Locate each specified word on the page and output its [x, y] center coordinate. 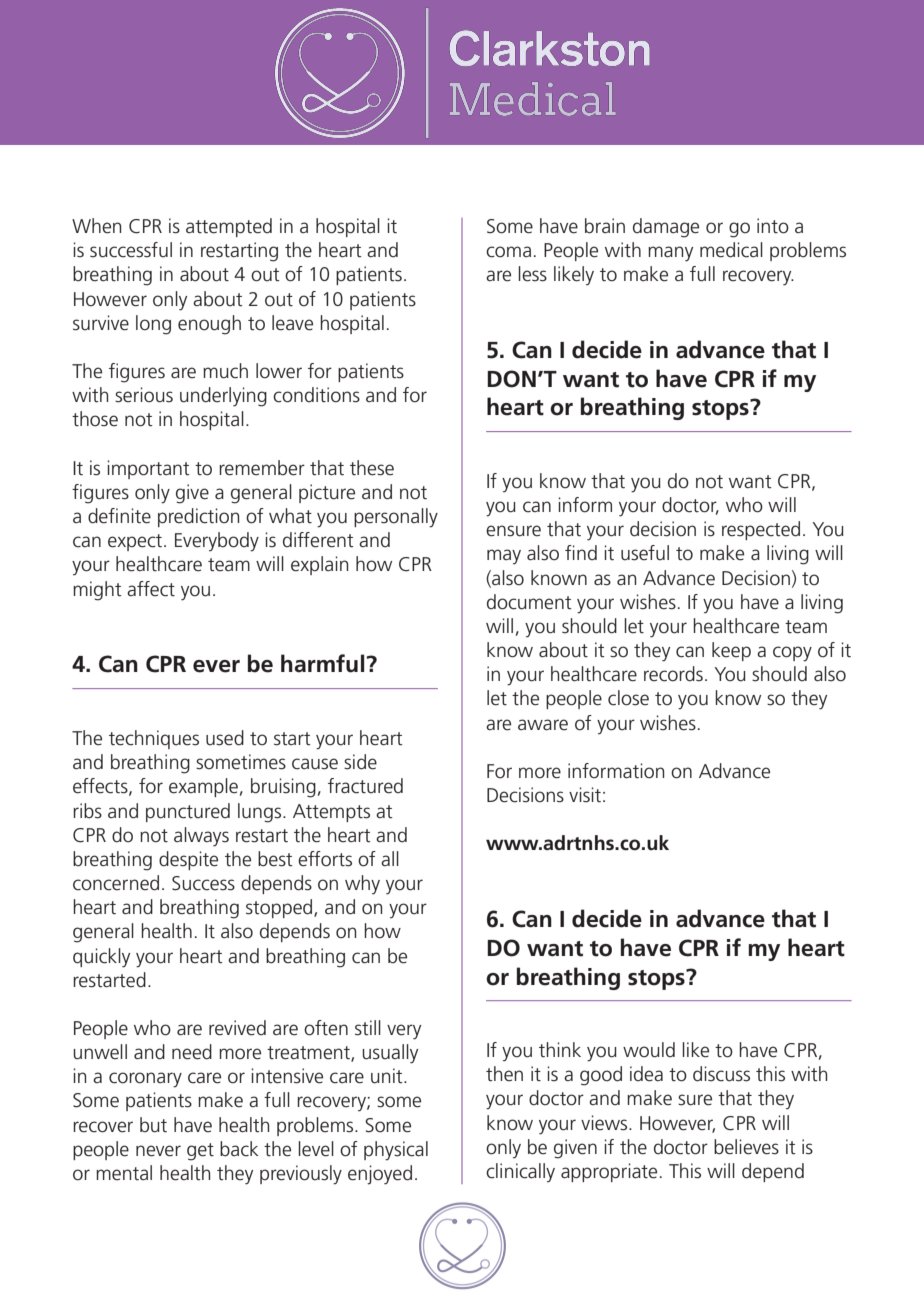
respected [761, 530]
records [673, 674]
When [96, 226]
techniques [154, 739]
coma [508, 252]
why [362, 884]
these [372, 468]
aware [543, 725]
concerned [116, 883]
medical [731, 250]
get [200, 1152]
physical [396, 1151]
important [148, 469]
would [649, 1050]
